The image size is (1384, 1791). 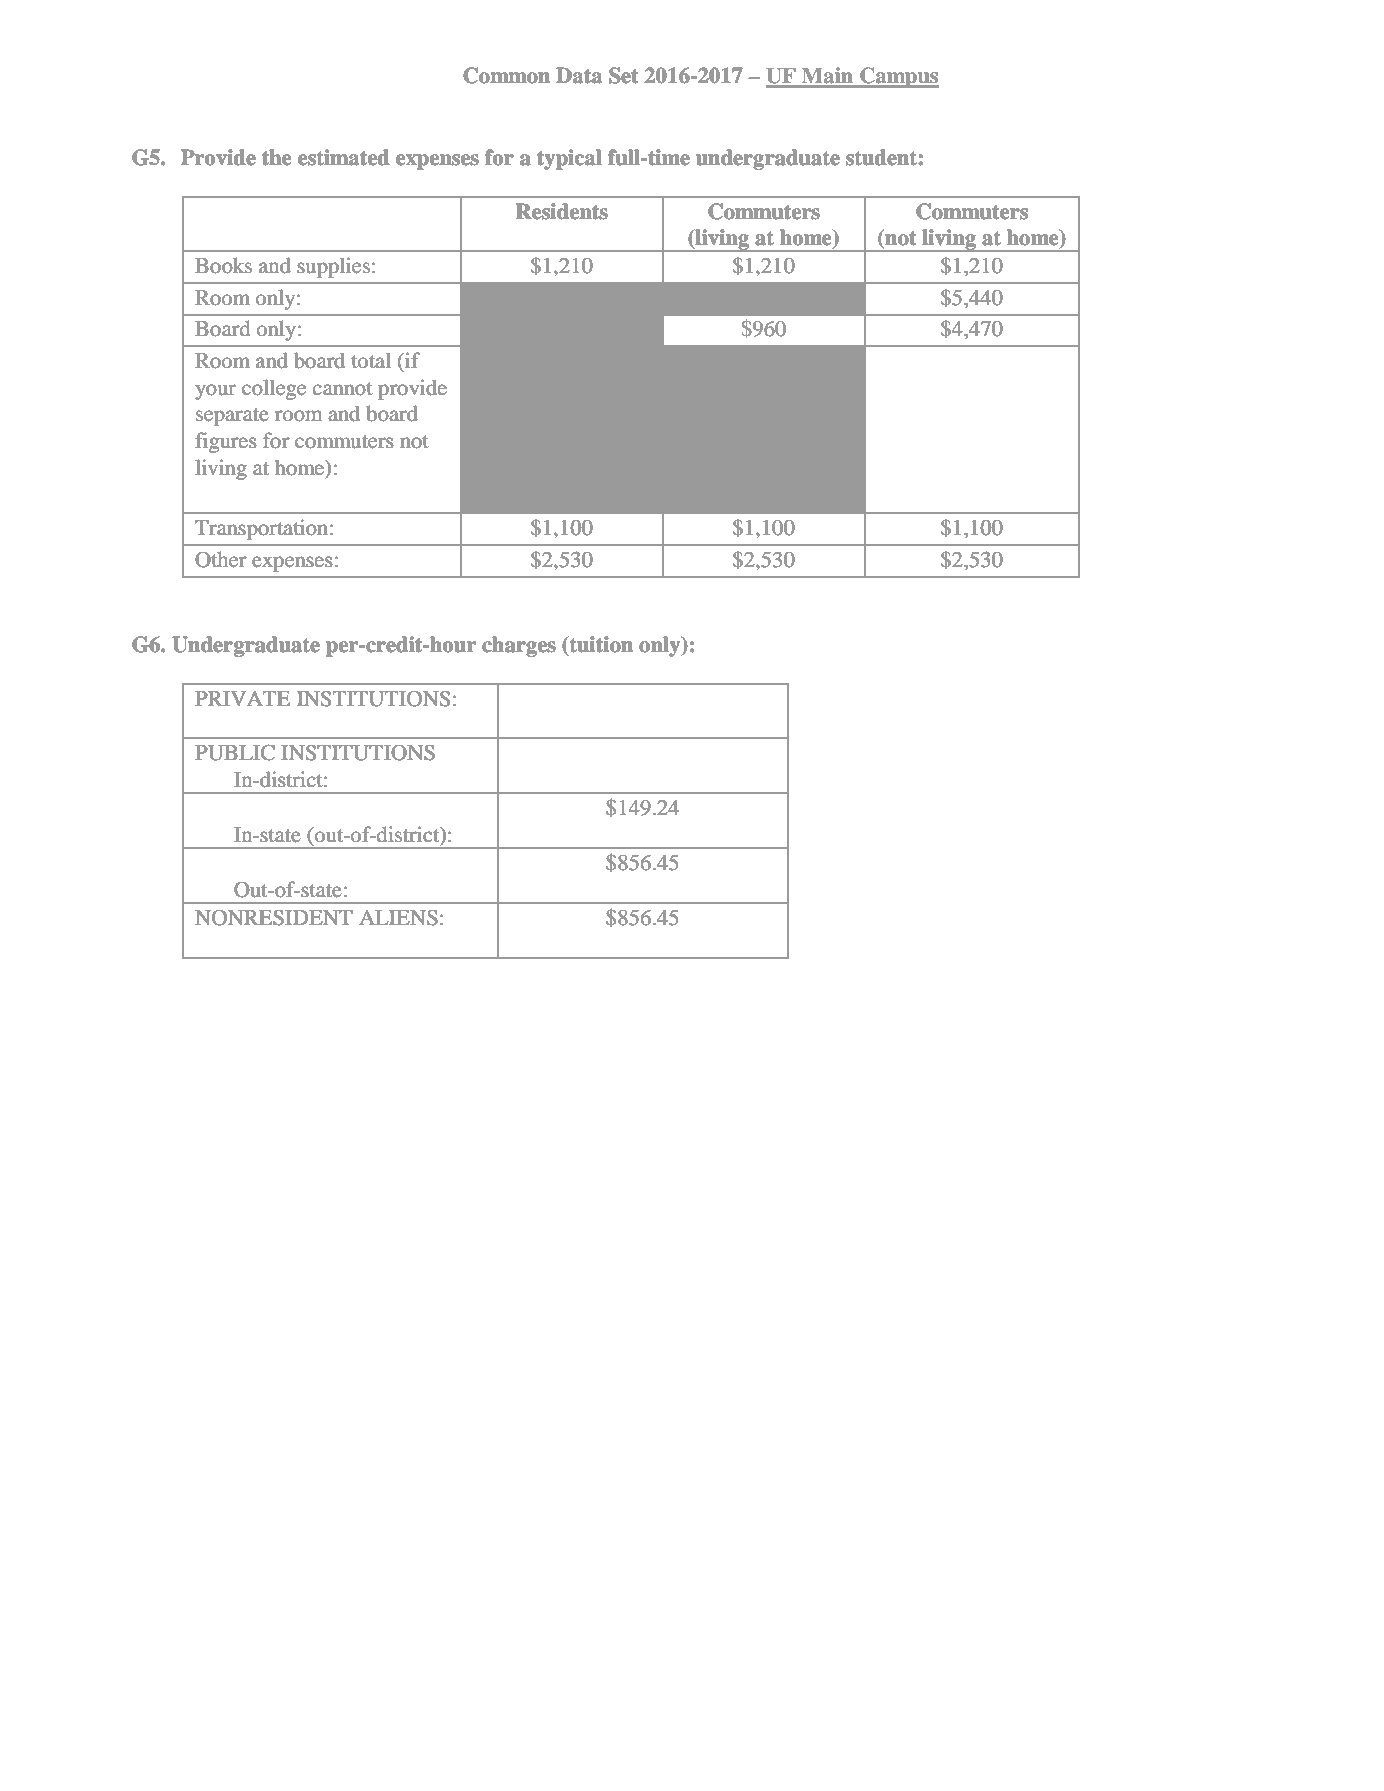 What do you see at coordinates (898, 77) in the document?
I see `Campus` at bounding box center [898, 77].
